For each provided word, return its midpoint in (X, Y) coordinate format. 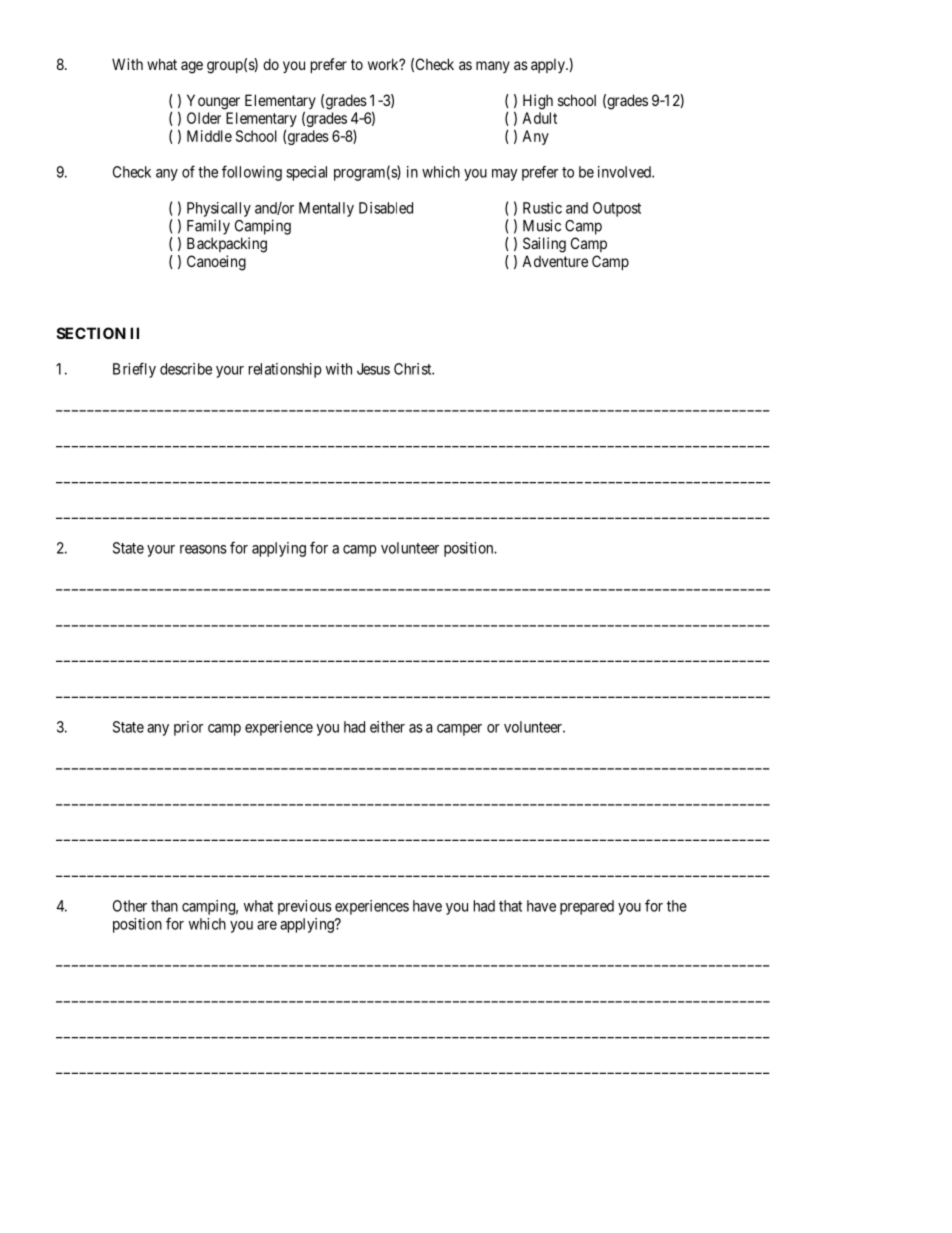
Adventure (555, 261)
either (387, 727)
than (164, 906)
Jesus (373, 369)
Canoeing (216, 263)
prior (188, 728)
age (192, 67)
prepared (587, 907)
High (538, 102)
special (306, 173)
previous (305, 907)
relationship (285, 370)
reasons (203, 549)
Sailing (544, 245)
